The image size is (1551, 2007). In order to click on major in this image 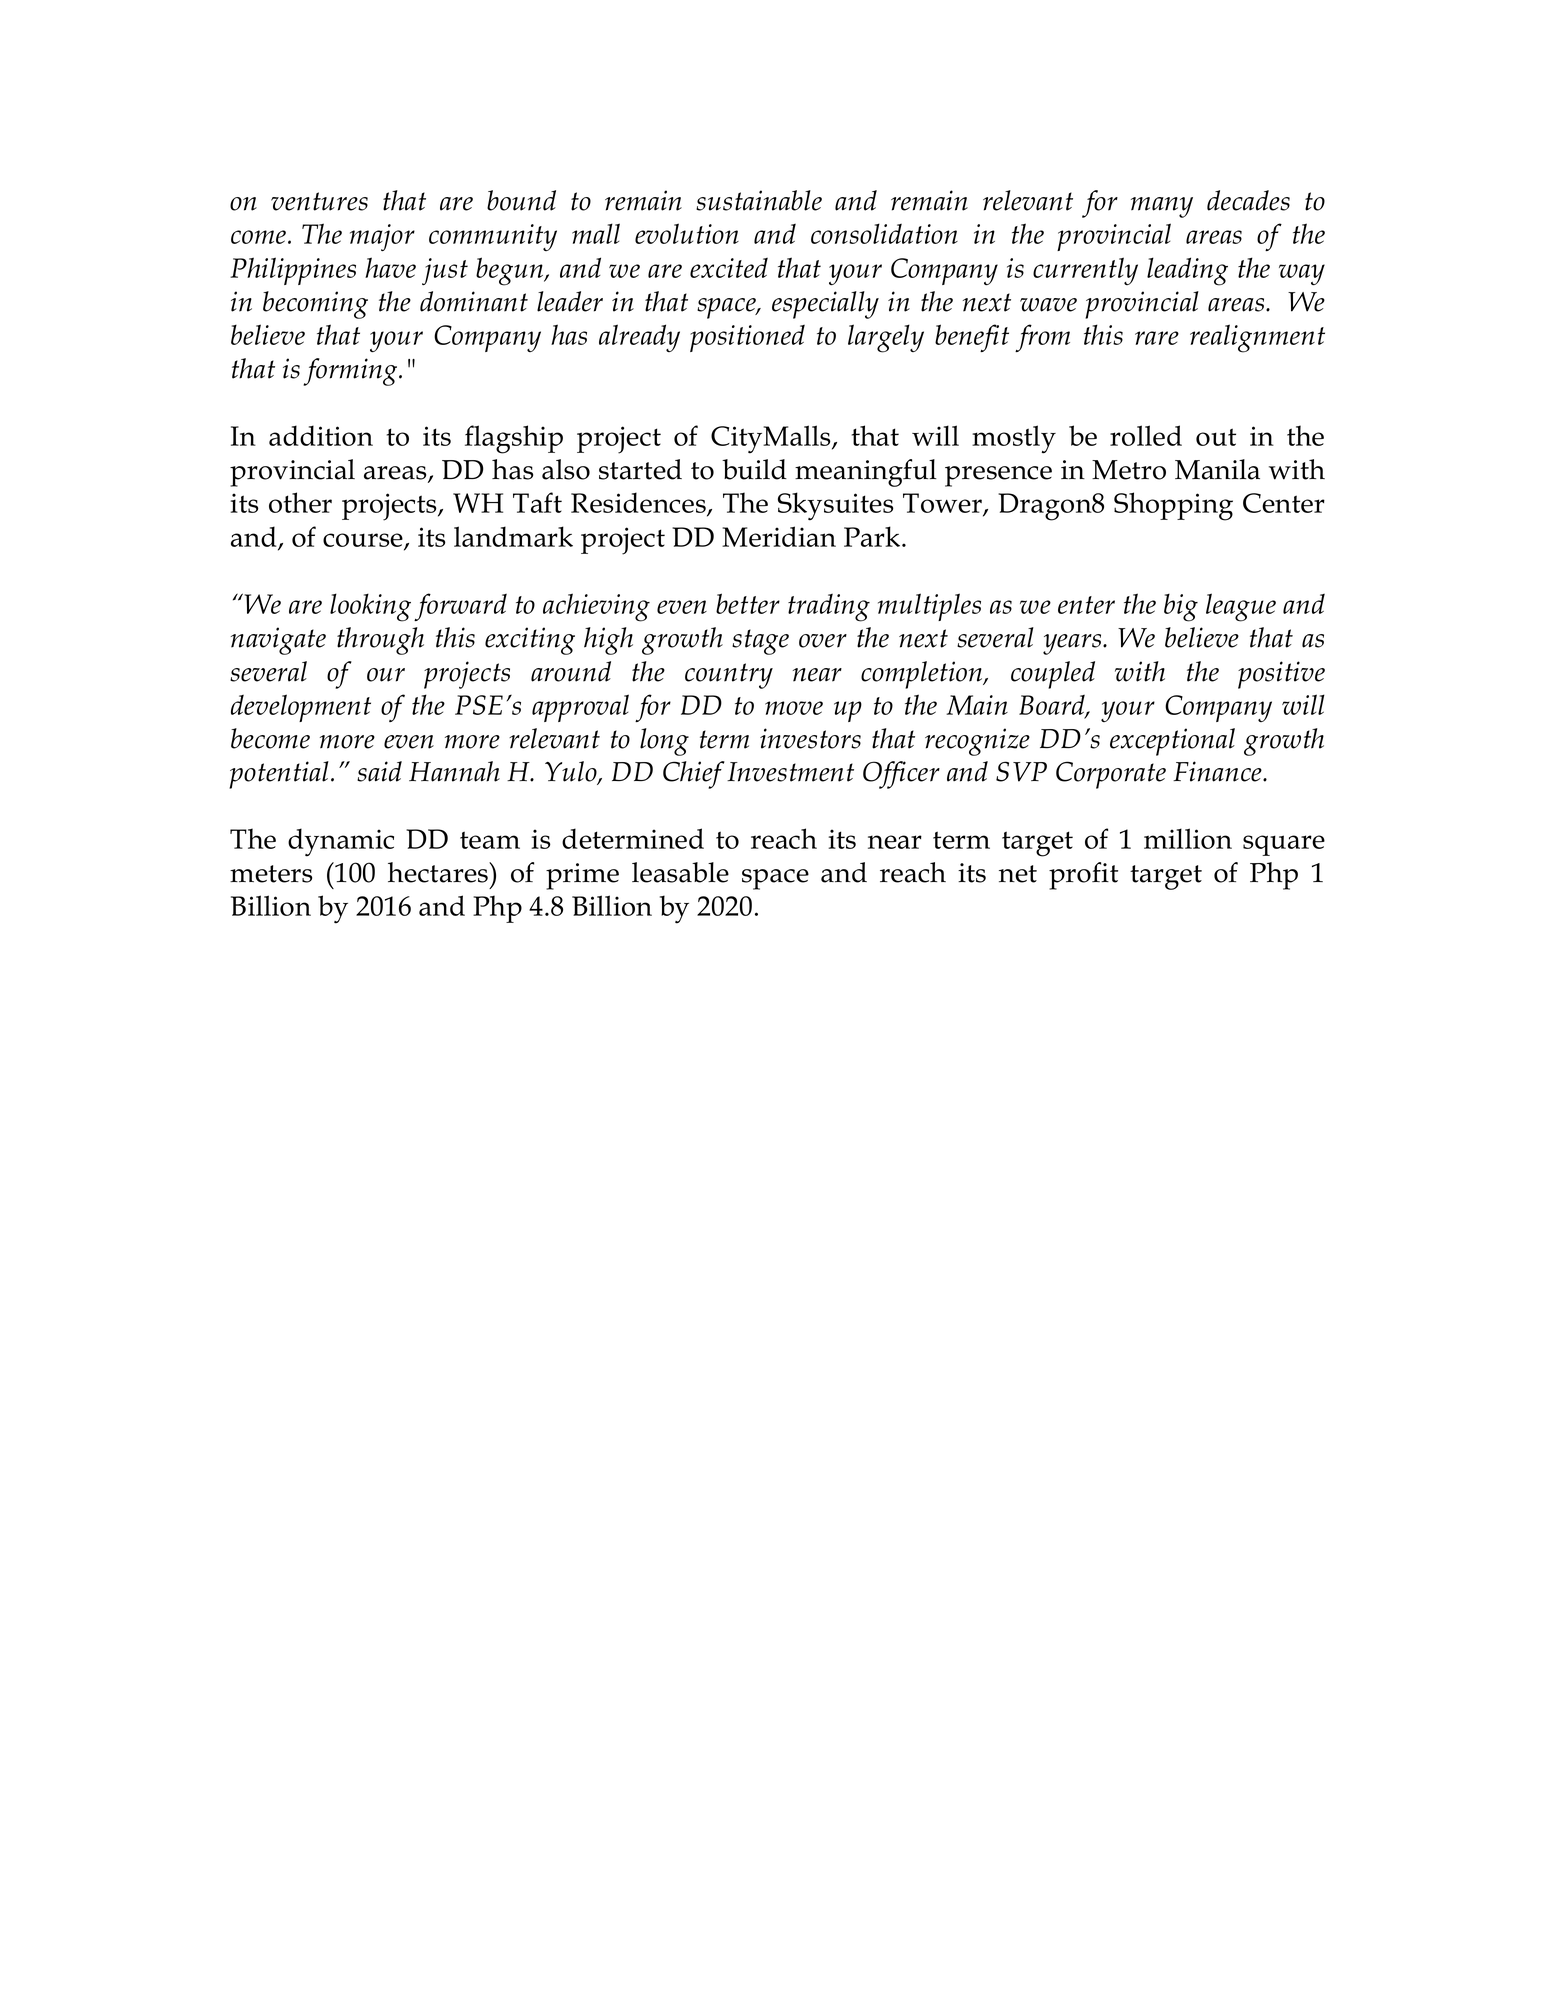, I will do `click(382, 237)`.
